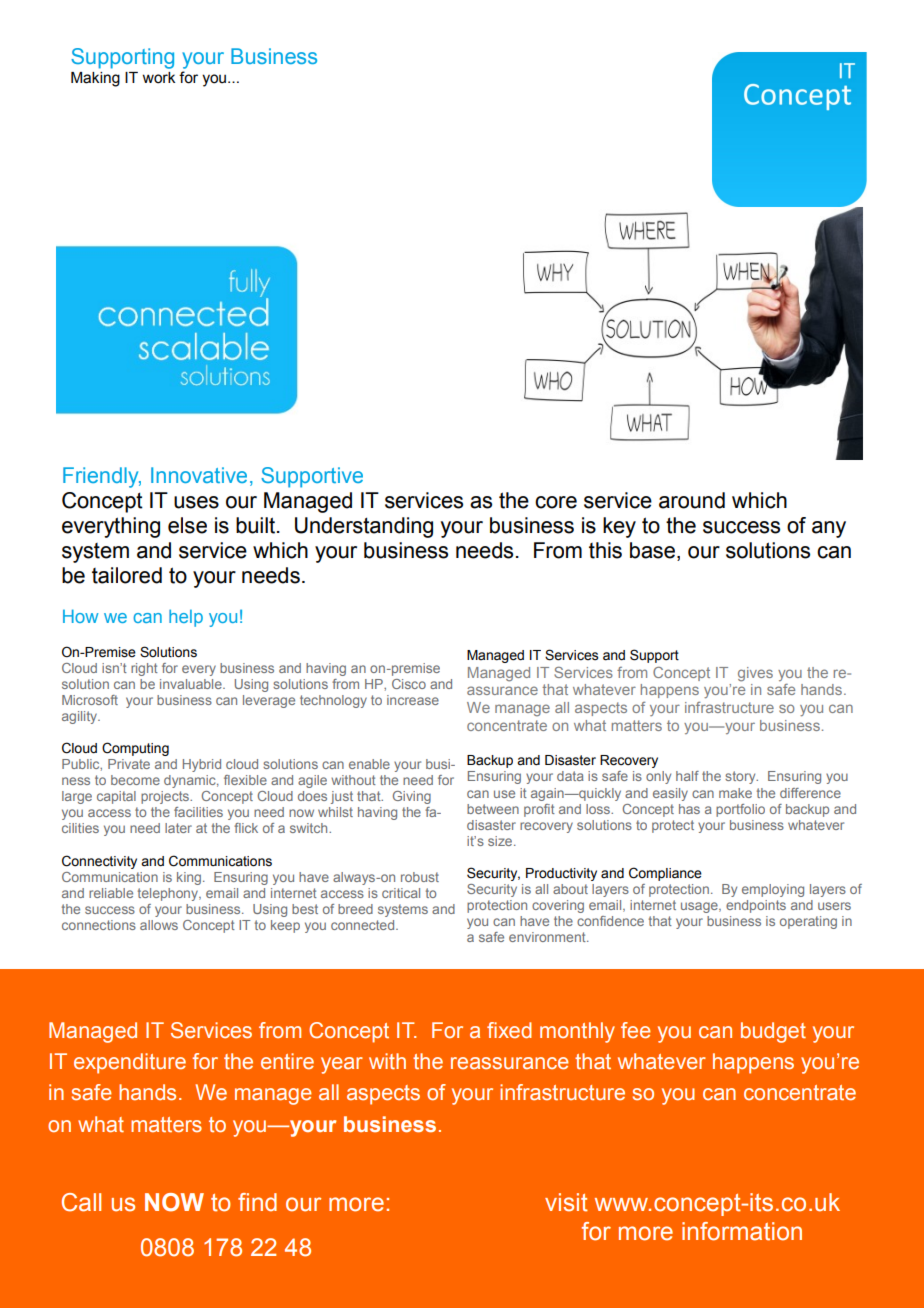  I want to click on Hybrid, so click(202, 765).
